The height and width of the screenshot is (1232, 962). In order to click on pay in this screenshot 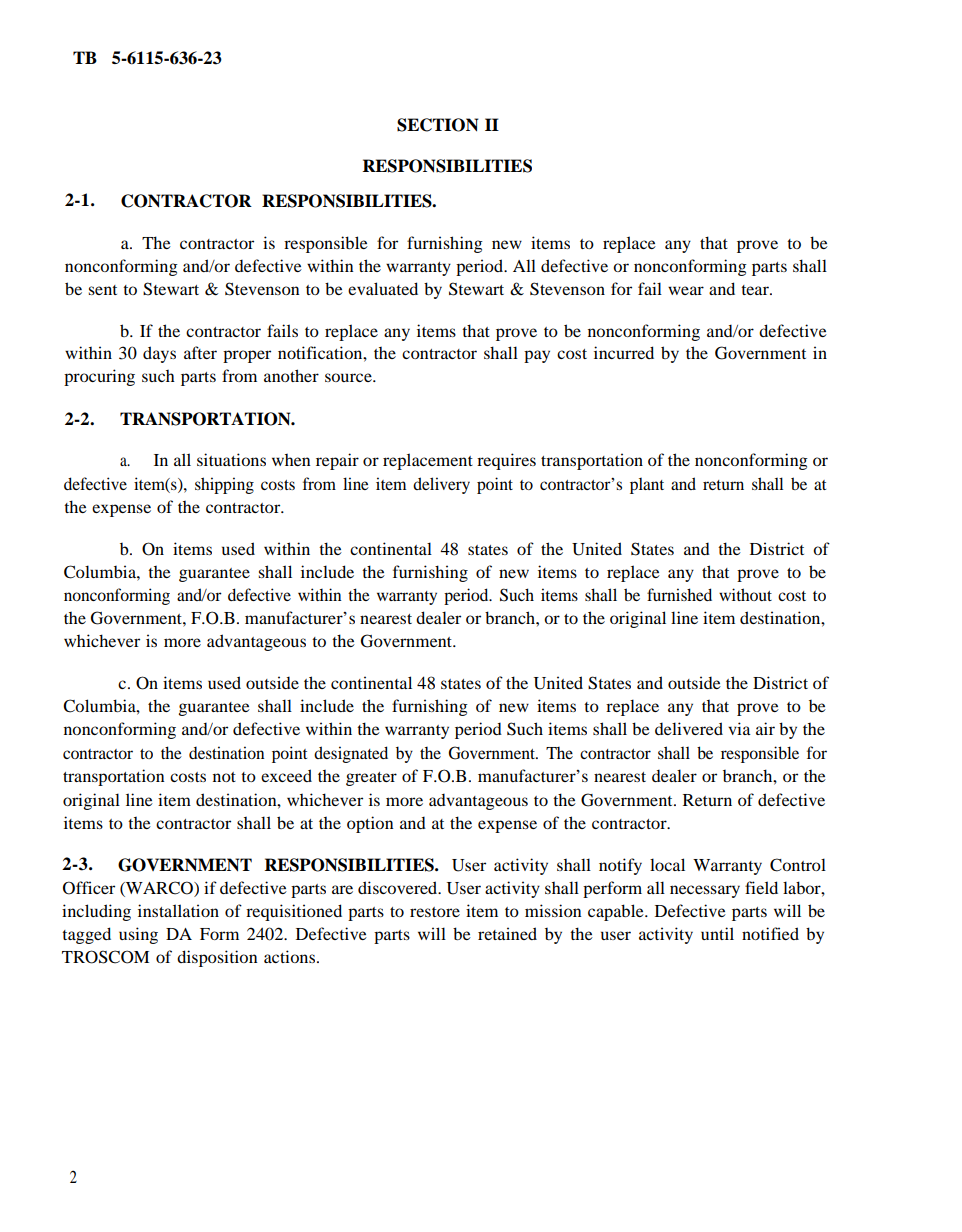, I will do `click(537, 356)`.
